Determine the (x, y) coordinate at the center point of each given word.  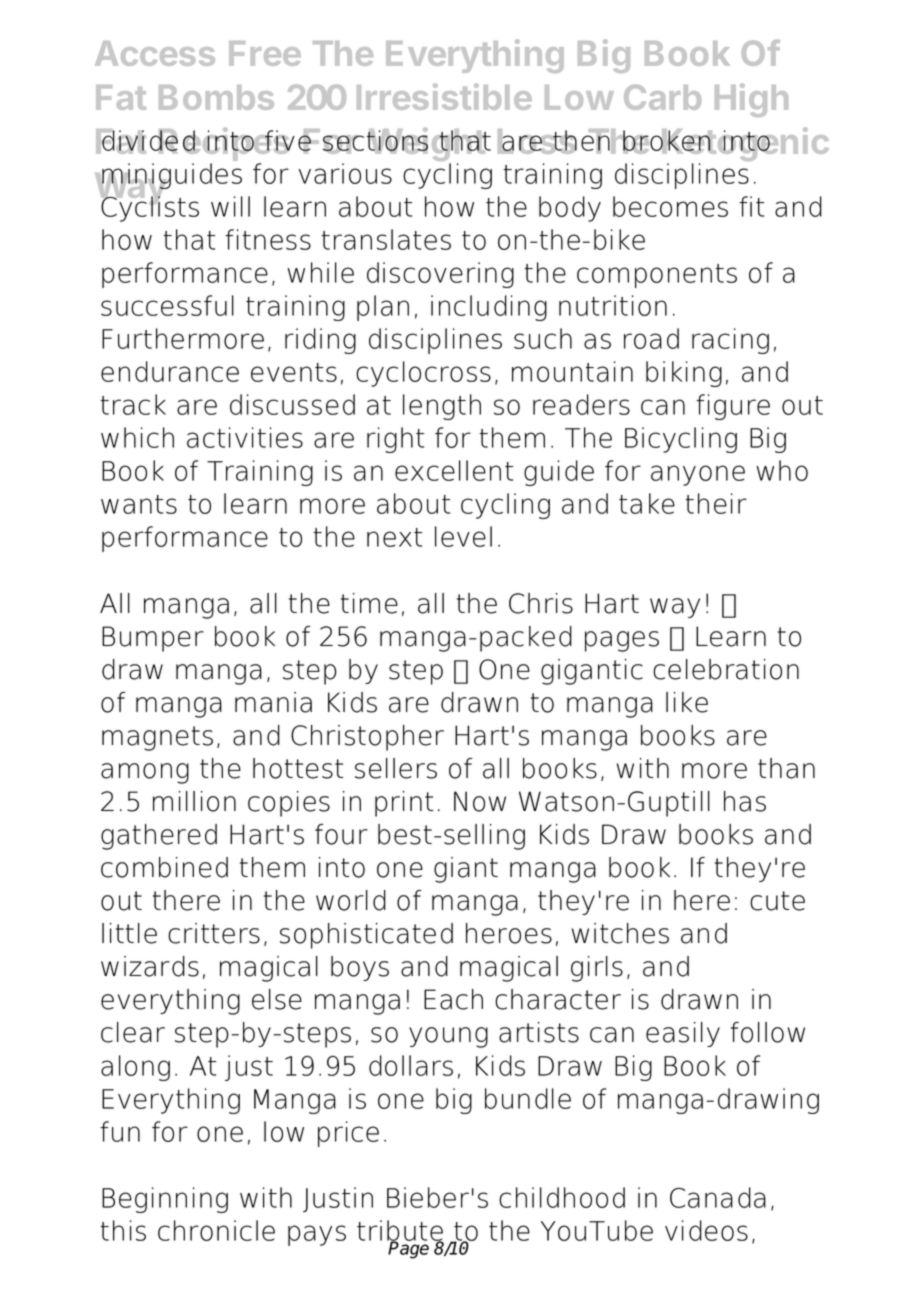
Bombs (216, 97)
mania (273, 702)
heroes (509, 933)
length (442, 407)
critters (214, 933)
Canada (718, 1197)
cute (777, 901)
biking (684, 374)
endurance (170, 371)
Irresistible (444, 96)
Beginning (165, 1200)
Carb (662, 97)
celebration (726, 669)
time (369, 603)
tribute (400, 1231)
